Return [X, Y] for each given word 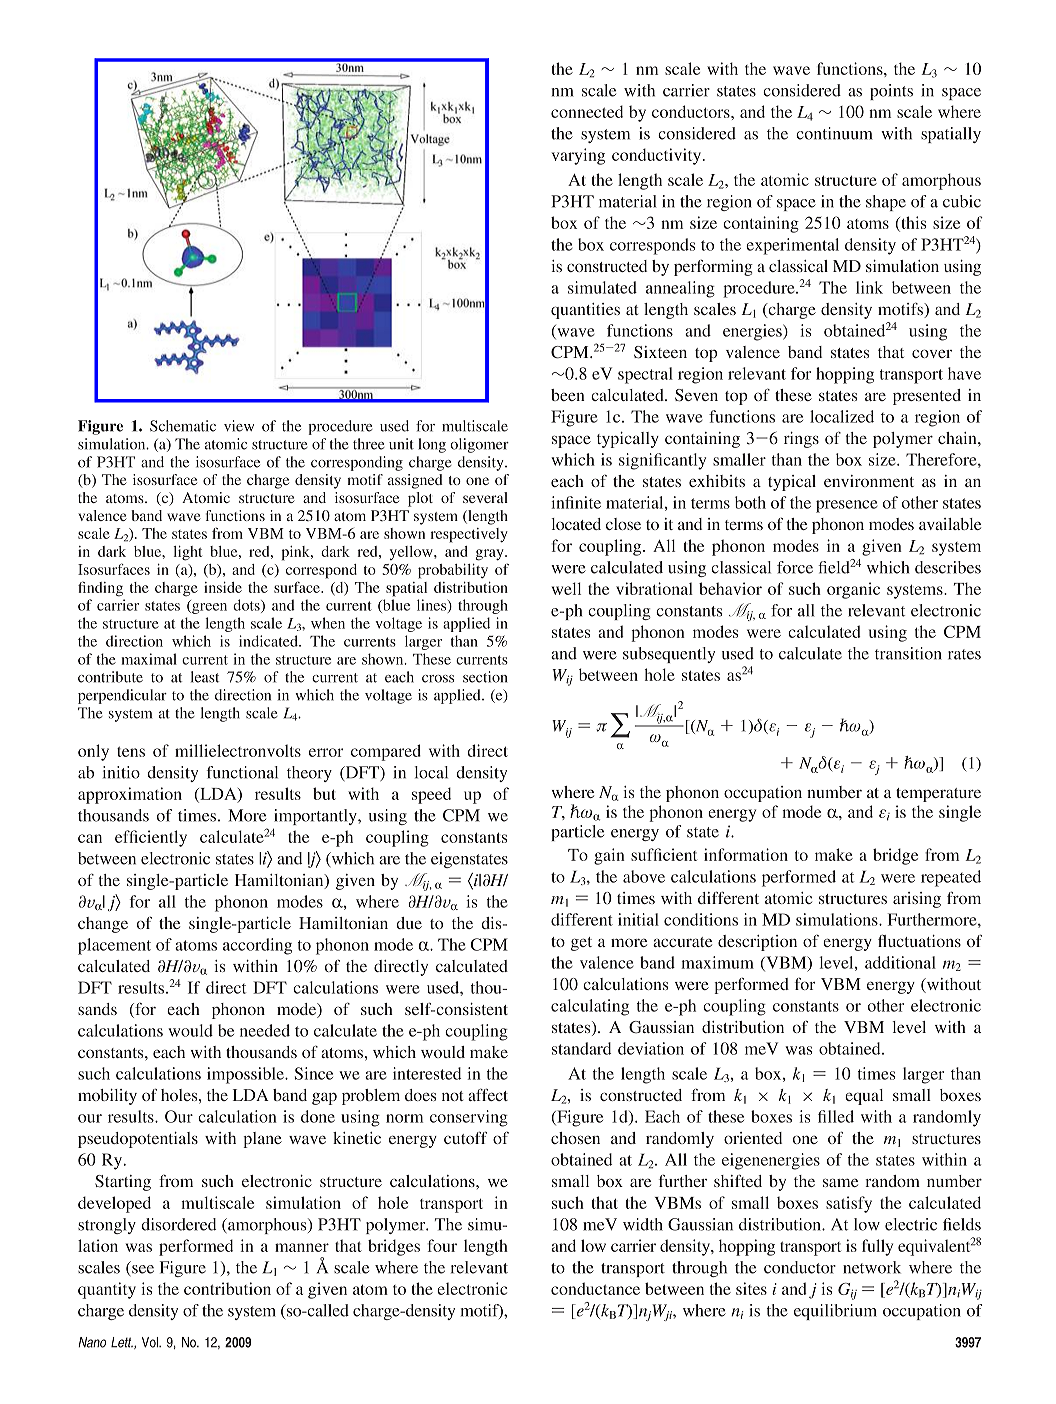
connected [587, 111]
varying [578, 156]
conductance [595, 1288]
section [485, 677]
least [205, 677]
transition [908, 653]
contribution [227, 1288]
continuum [834, 133]
